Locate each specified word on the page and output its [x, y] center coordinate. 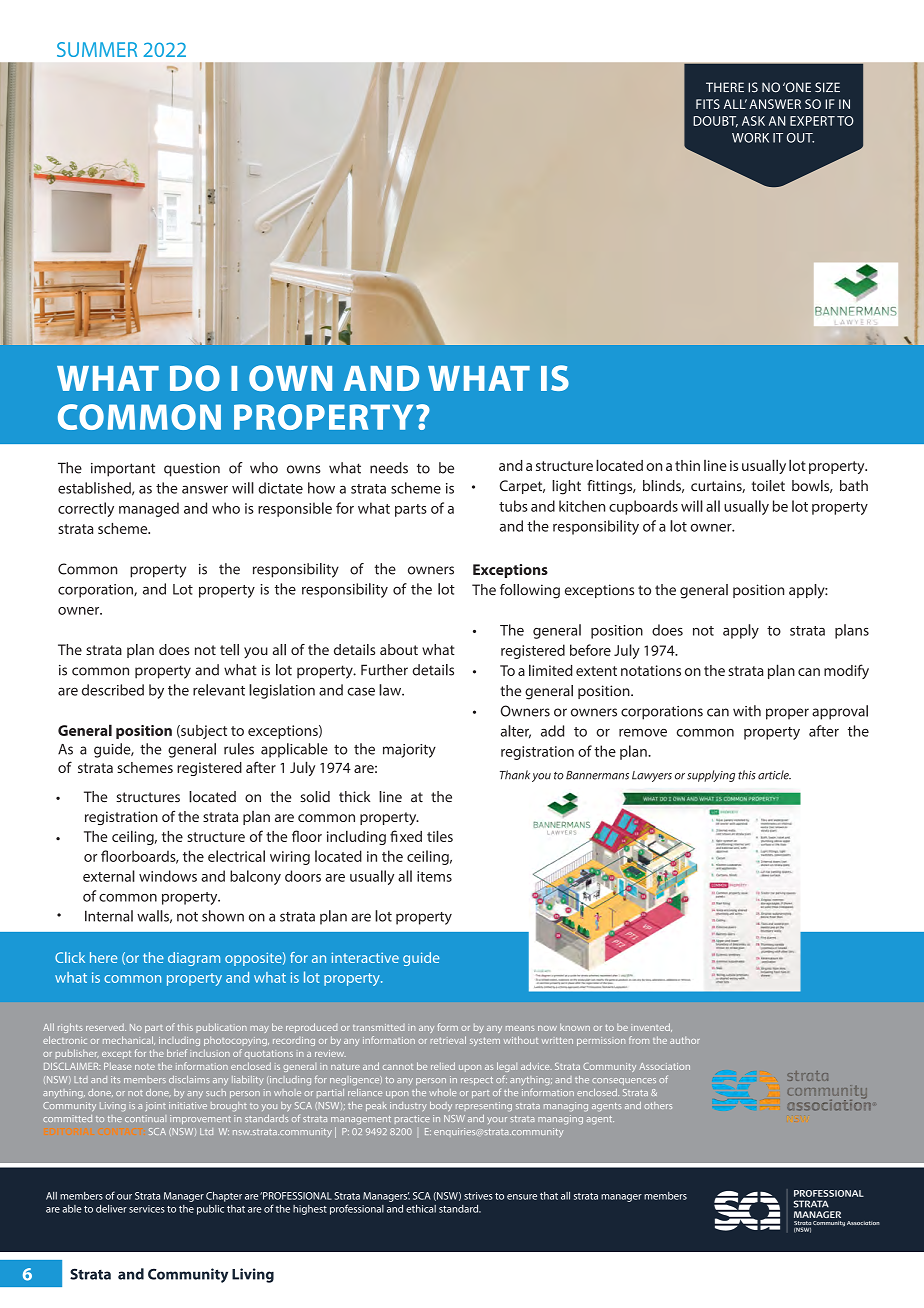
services [147, 1209]
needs [389, 468]
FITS [708, 104]
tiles [440, 836]
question [192, 470]
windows [168, 876]
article [774, 775]
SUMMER [97, 49]
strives [478, 1196]
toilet [768, 486]
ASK [753, 121]
